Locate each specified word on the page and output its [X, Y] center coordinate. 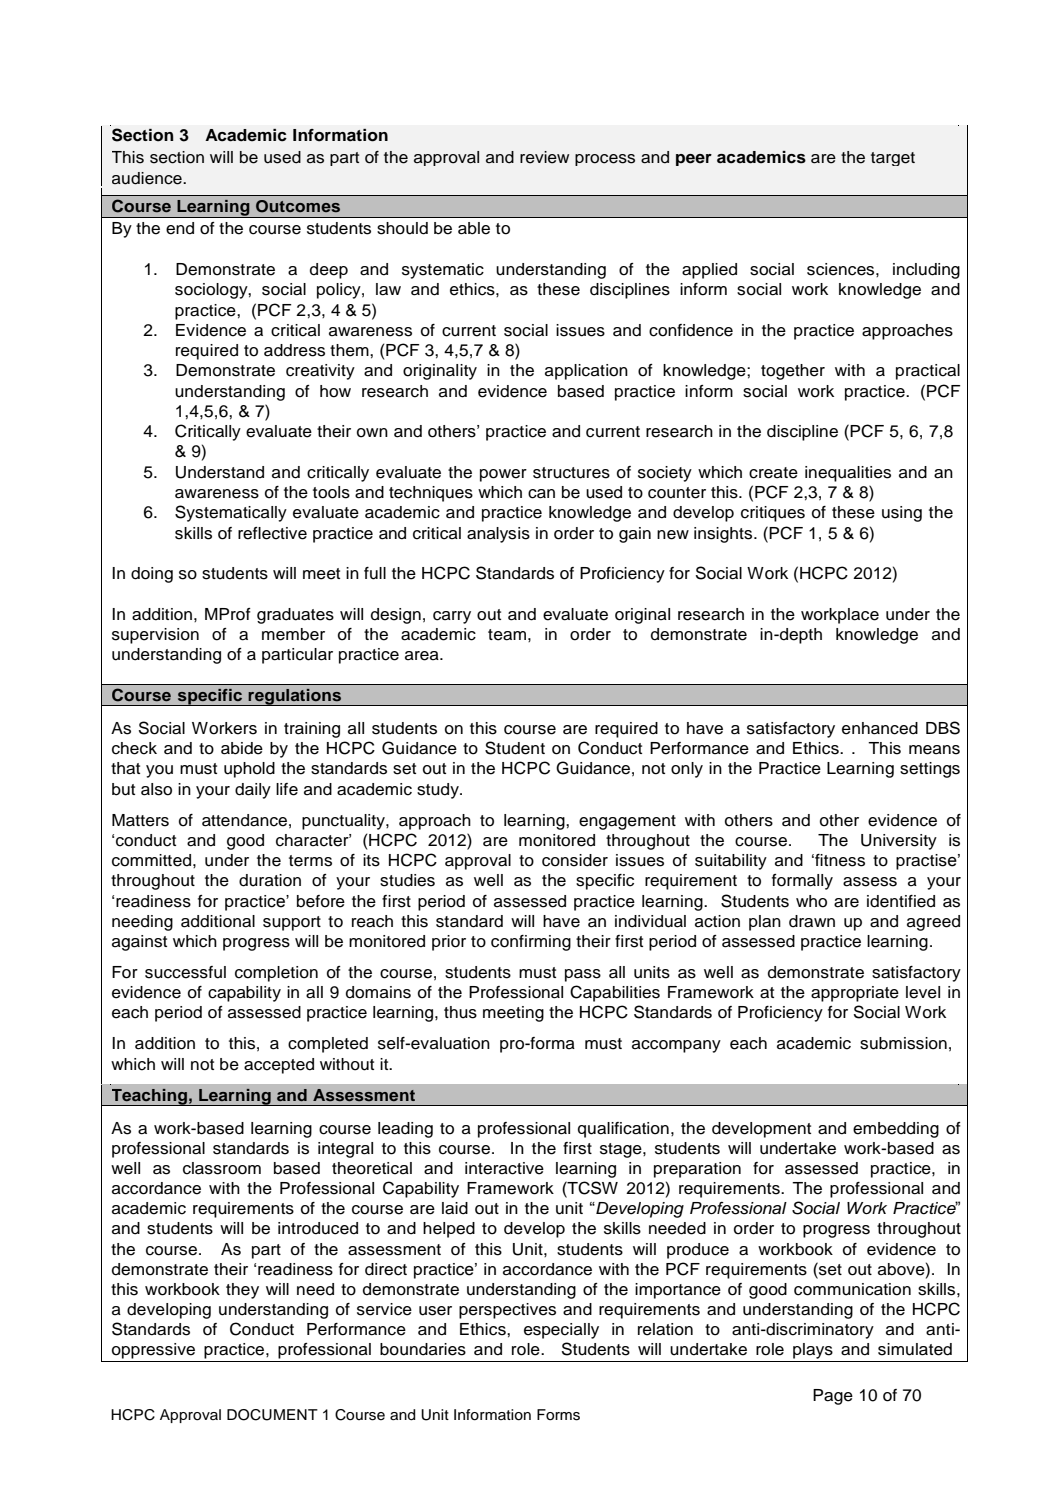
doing [152, 575]
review [544, 157]
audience [148, 178]
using [902, 514]
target [893, 159]
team [507, 635]
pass [583, 975]
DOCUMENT [272, 1415]
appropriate [855, 994]
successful [185, 972]
